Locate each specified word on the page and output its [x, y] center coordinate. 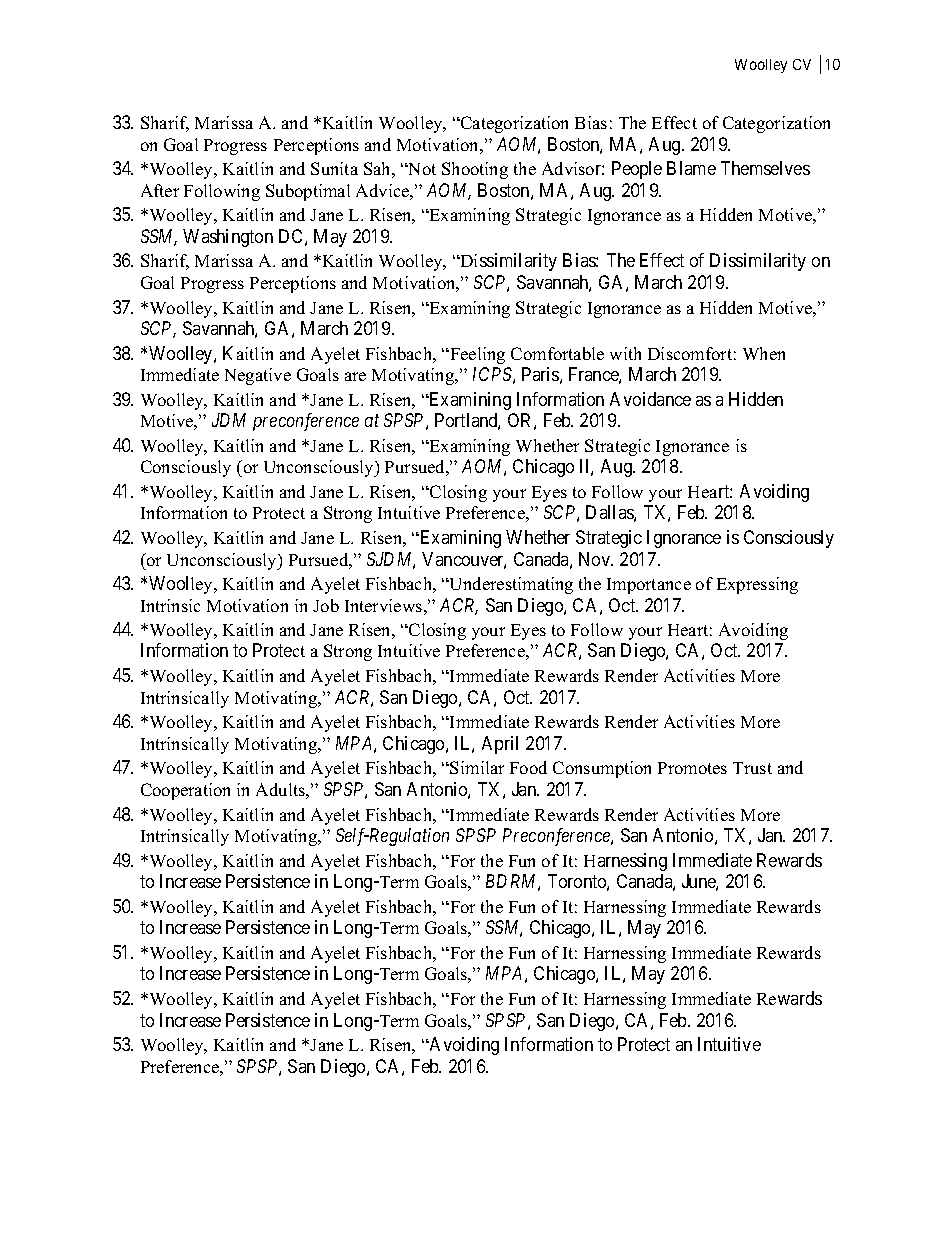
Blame [691, 168]
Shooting [475, 170]
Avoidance [650, 399]
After [160, 190]
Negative [258, 376]
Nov [596, 559]
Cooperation [185, 791]
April [500, 745]
